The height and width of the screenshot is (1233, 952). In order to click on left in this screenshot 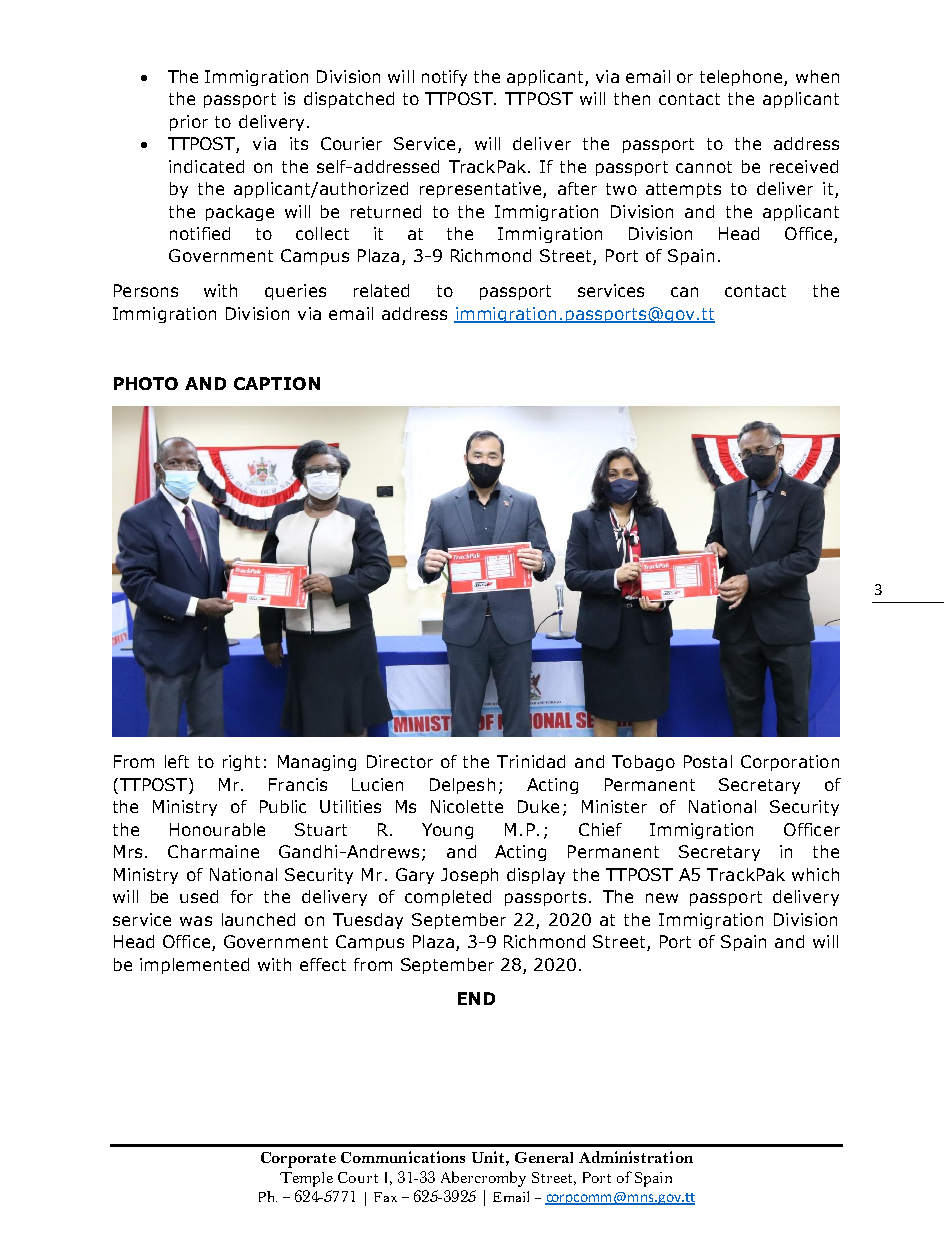, I will do `click(177, 761)`.
